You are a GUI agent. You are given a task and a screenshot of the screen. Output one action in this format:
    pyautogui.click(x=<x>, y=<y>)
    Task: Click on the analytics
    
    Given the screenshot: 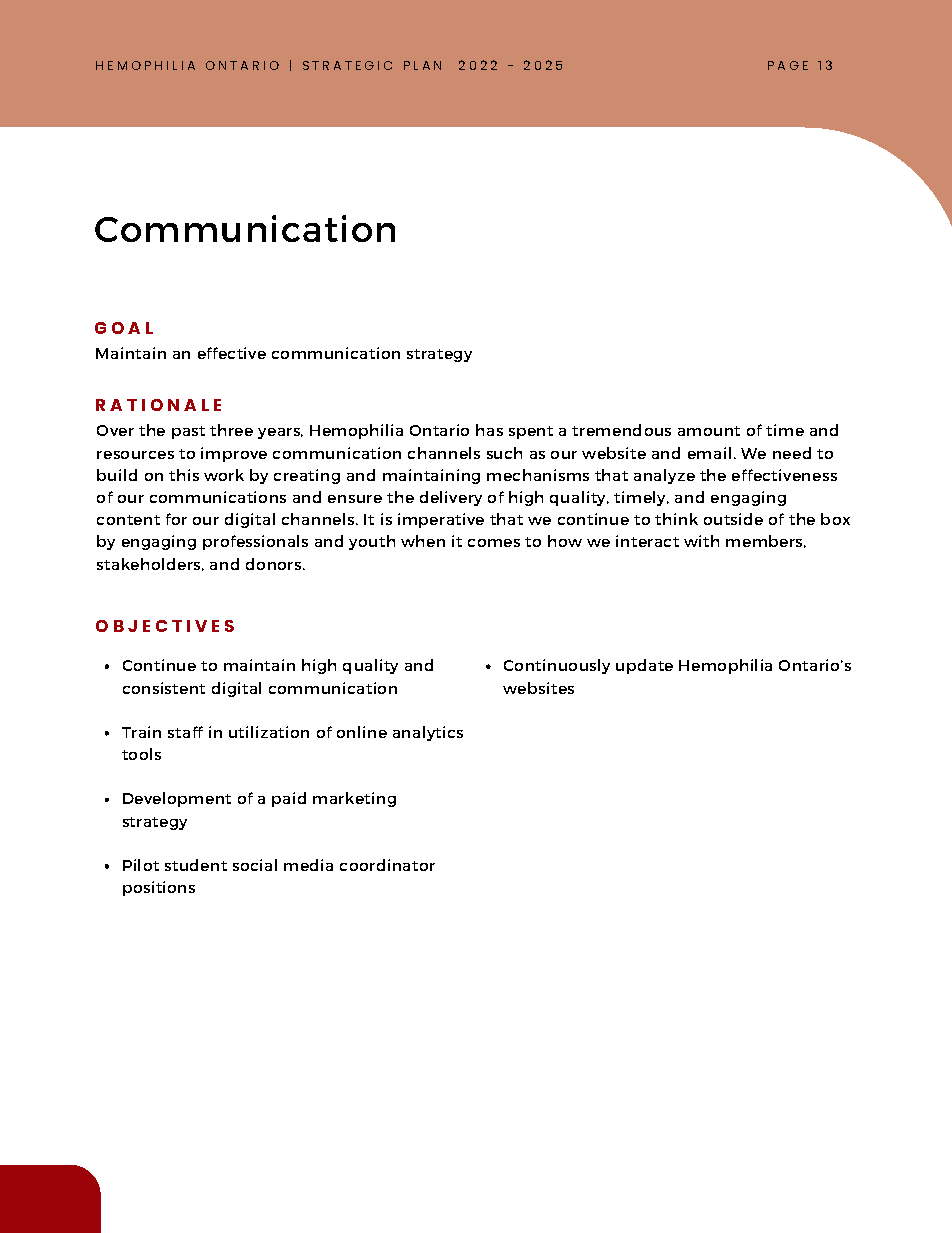 What is the action you would take?
    pyautogui.click(x=428, y=733)
